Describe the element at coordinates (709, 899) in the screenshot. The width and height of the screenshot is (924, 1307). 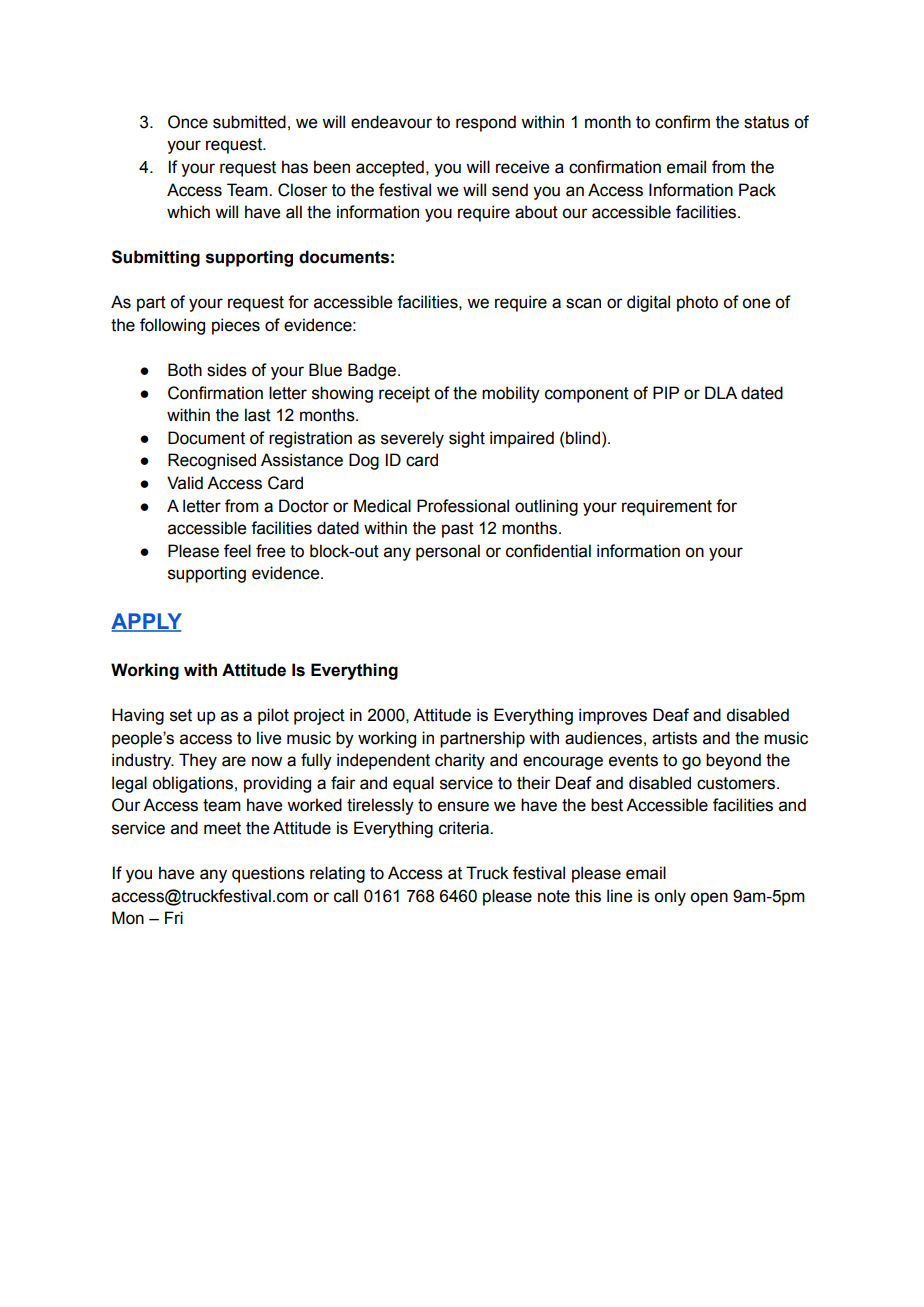
I see `open` at that location.
